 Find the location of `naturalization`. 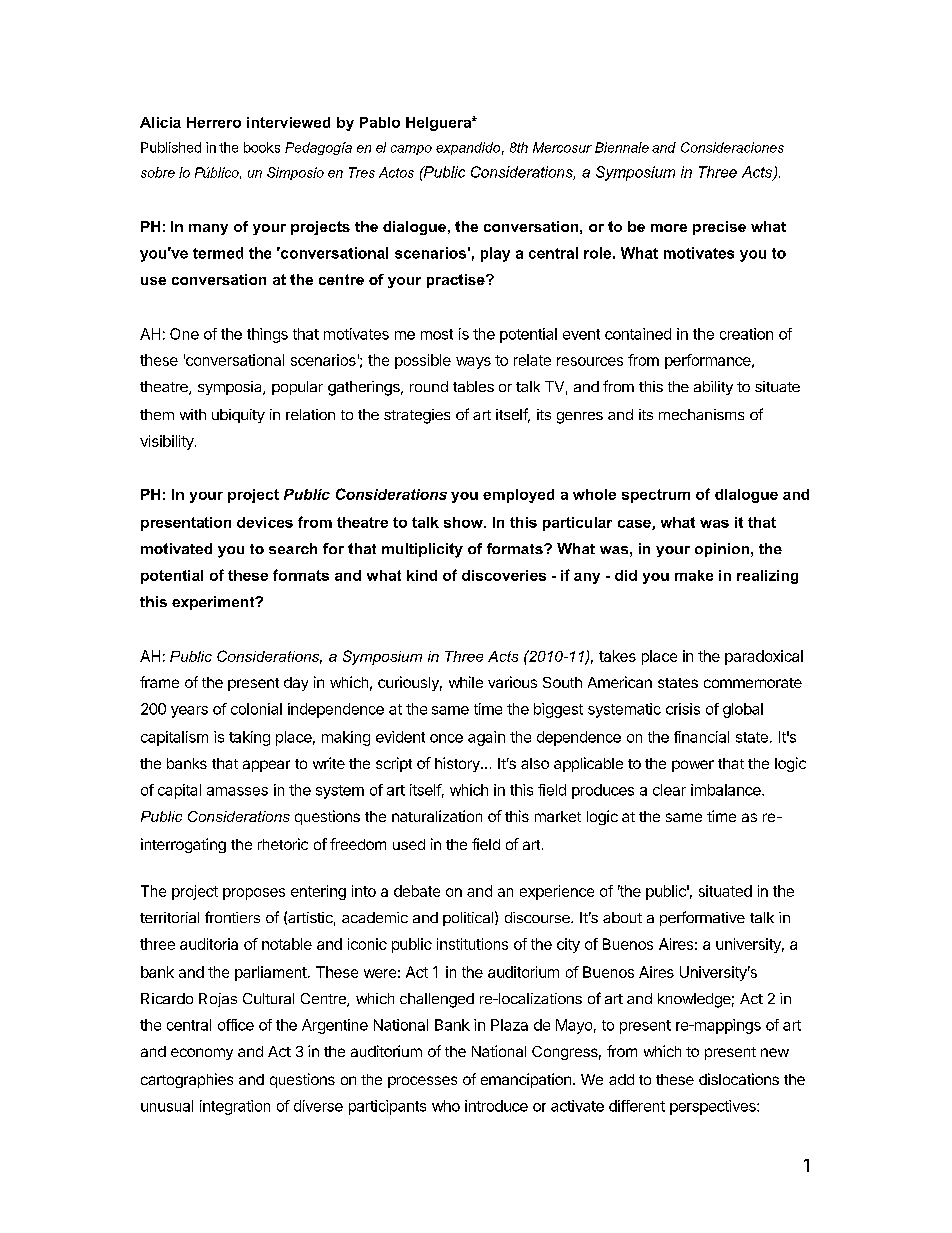

naturalization is located at coordinates (437, 816).
